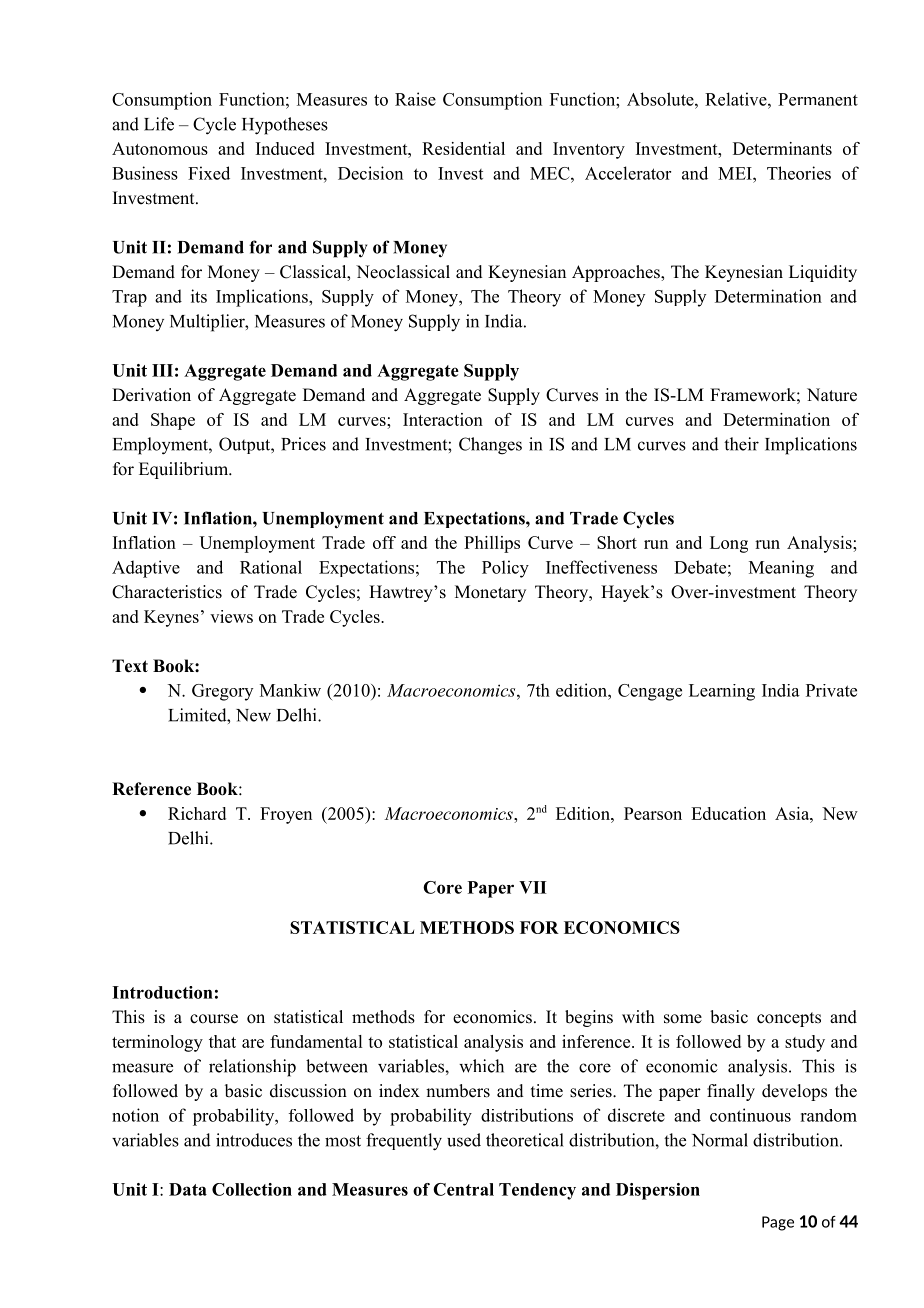 The height and width of the image is (1308, 924). I want to click on Residential, so click(463, 148).
